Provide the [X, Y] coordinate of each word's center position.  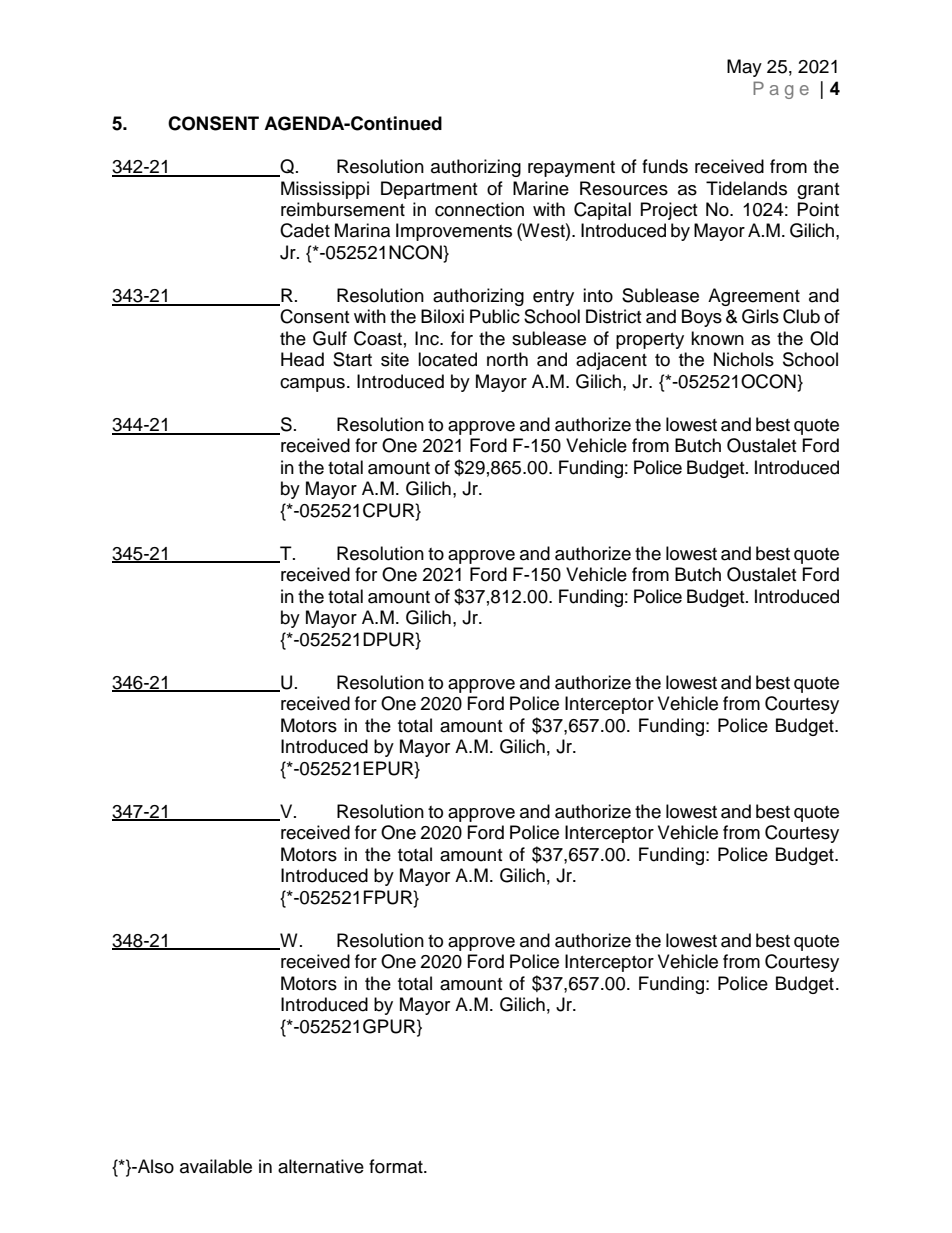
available [216, 1166]
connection [479, 209]
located [447, 359]
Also [155, 1166]
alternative [321, 1166]
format [397, 1166]
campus [312, 385]
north [507, 359]
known [717, 338]
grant [818, 191]
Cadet [305, 230]
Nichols [744, 359]
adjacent [611, 361]
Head [302, 359]
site [395, 359]
